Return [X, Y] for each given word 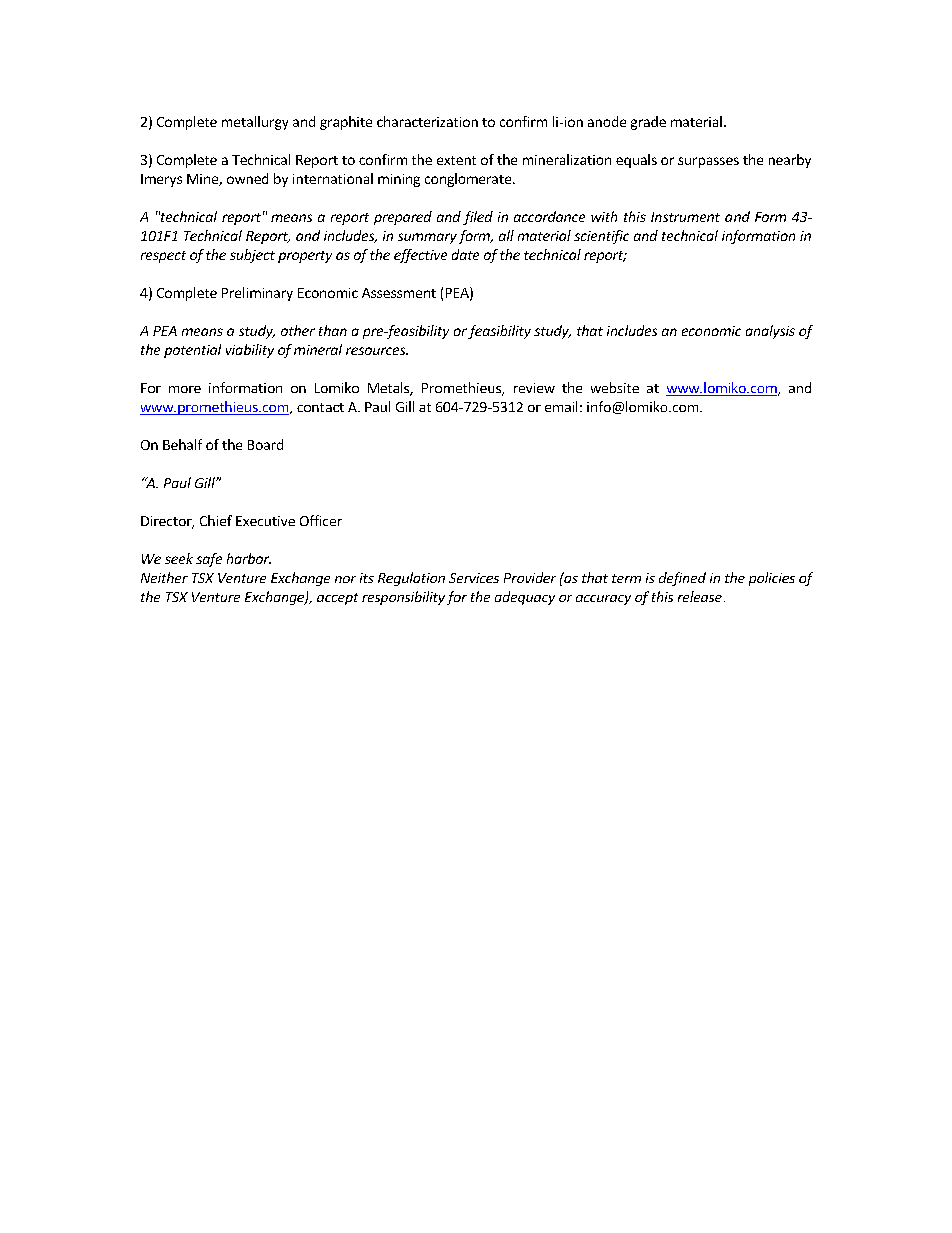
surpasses [708, 162]
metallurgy [255, 123]
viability [250, 351]
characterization [427, 121]
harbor [249, 558]
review [534, 388]
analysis [770, 332]
